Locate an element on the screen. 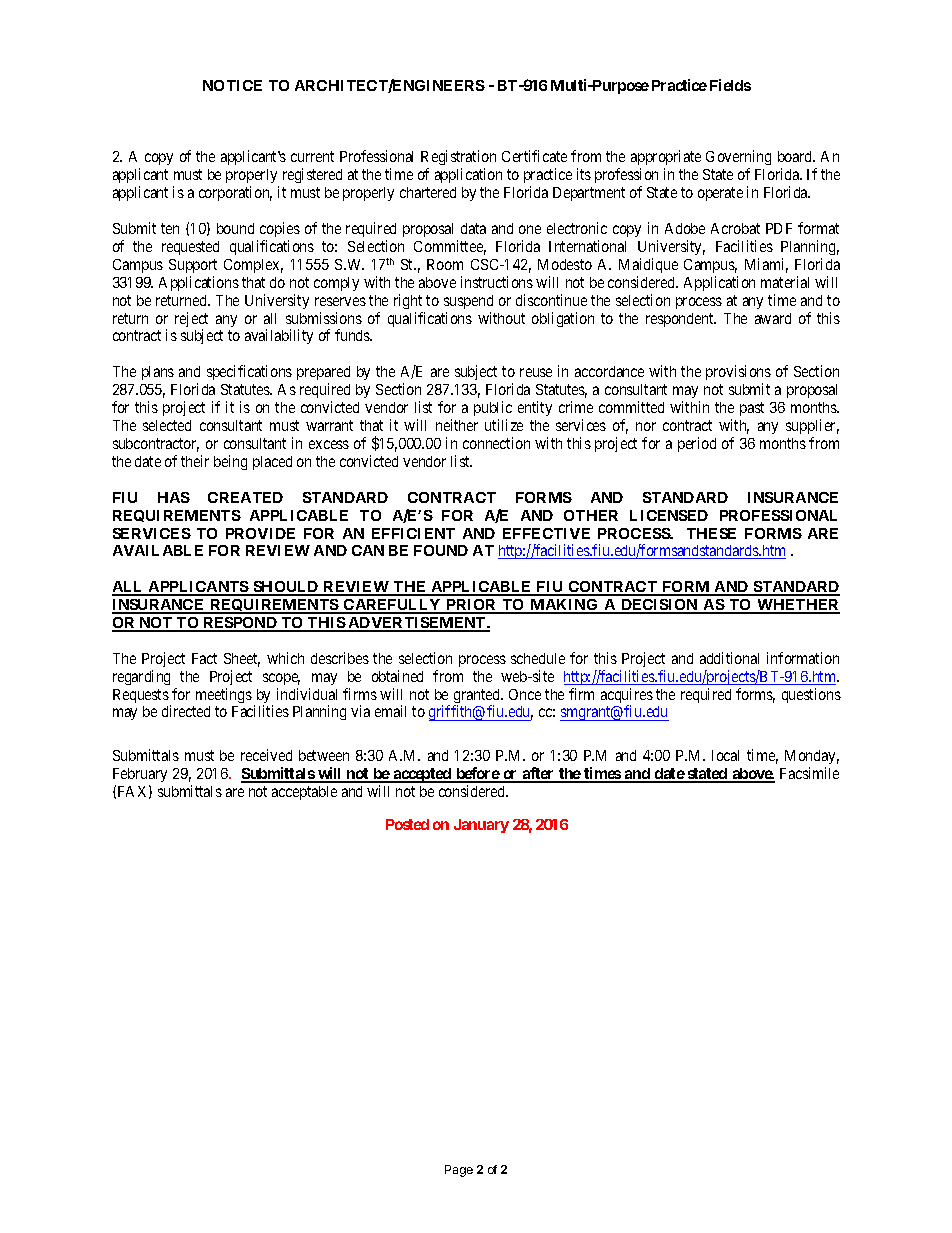  Page is located at coordinates (459, 1171).
